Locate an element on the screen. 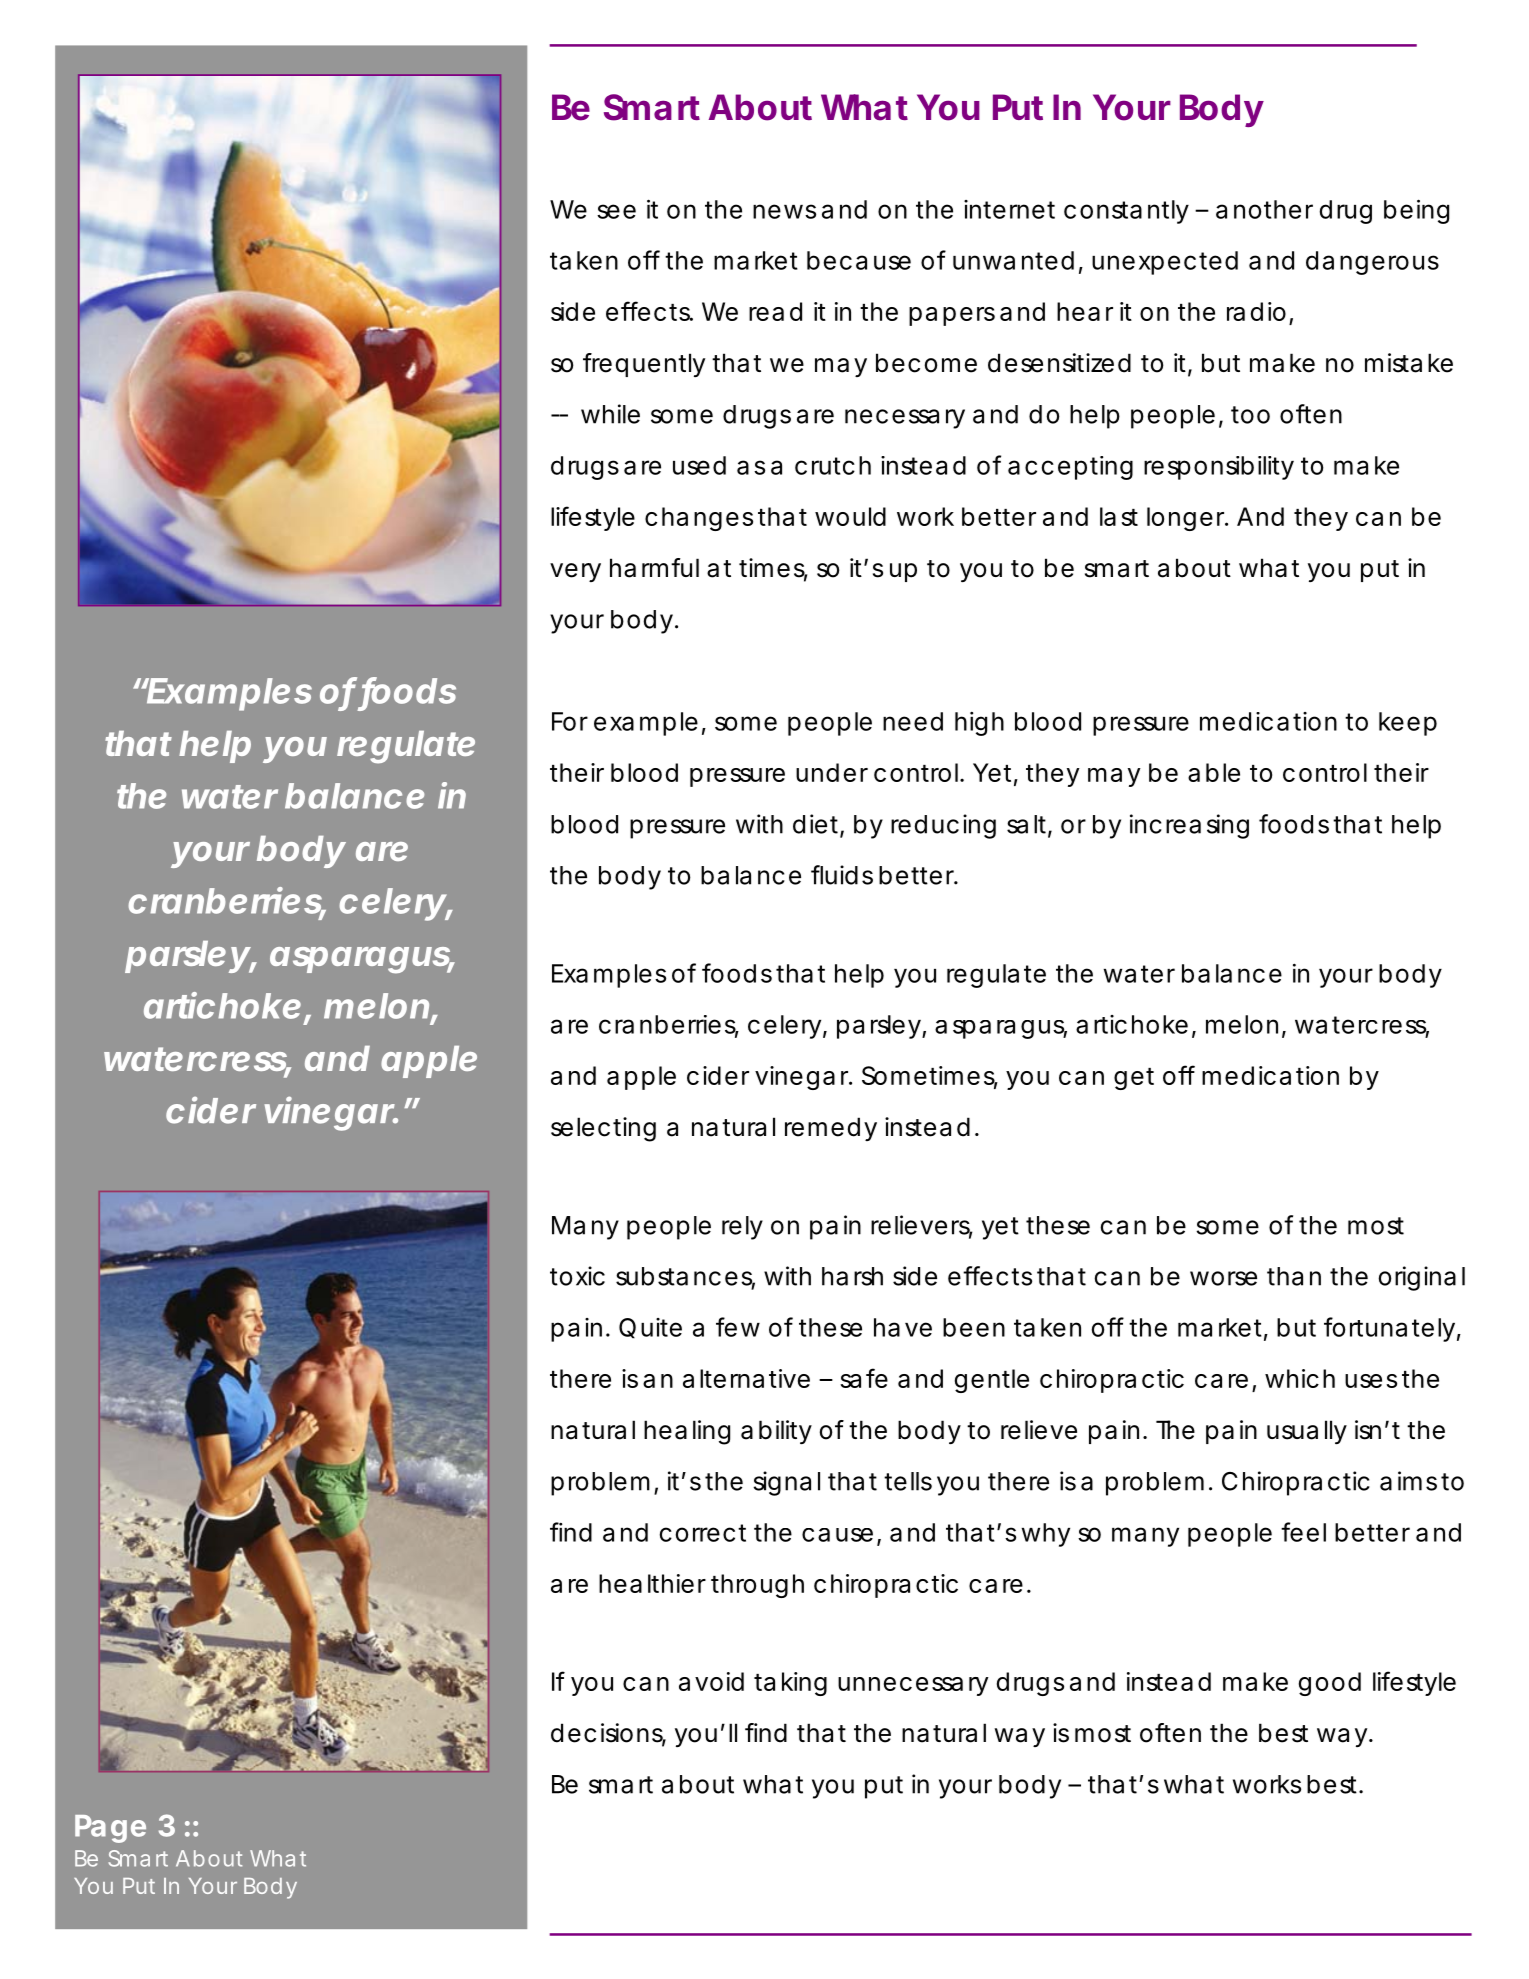  hear is located at coordinates (1085, 311).
